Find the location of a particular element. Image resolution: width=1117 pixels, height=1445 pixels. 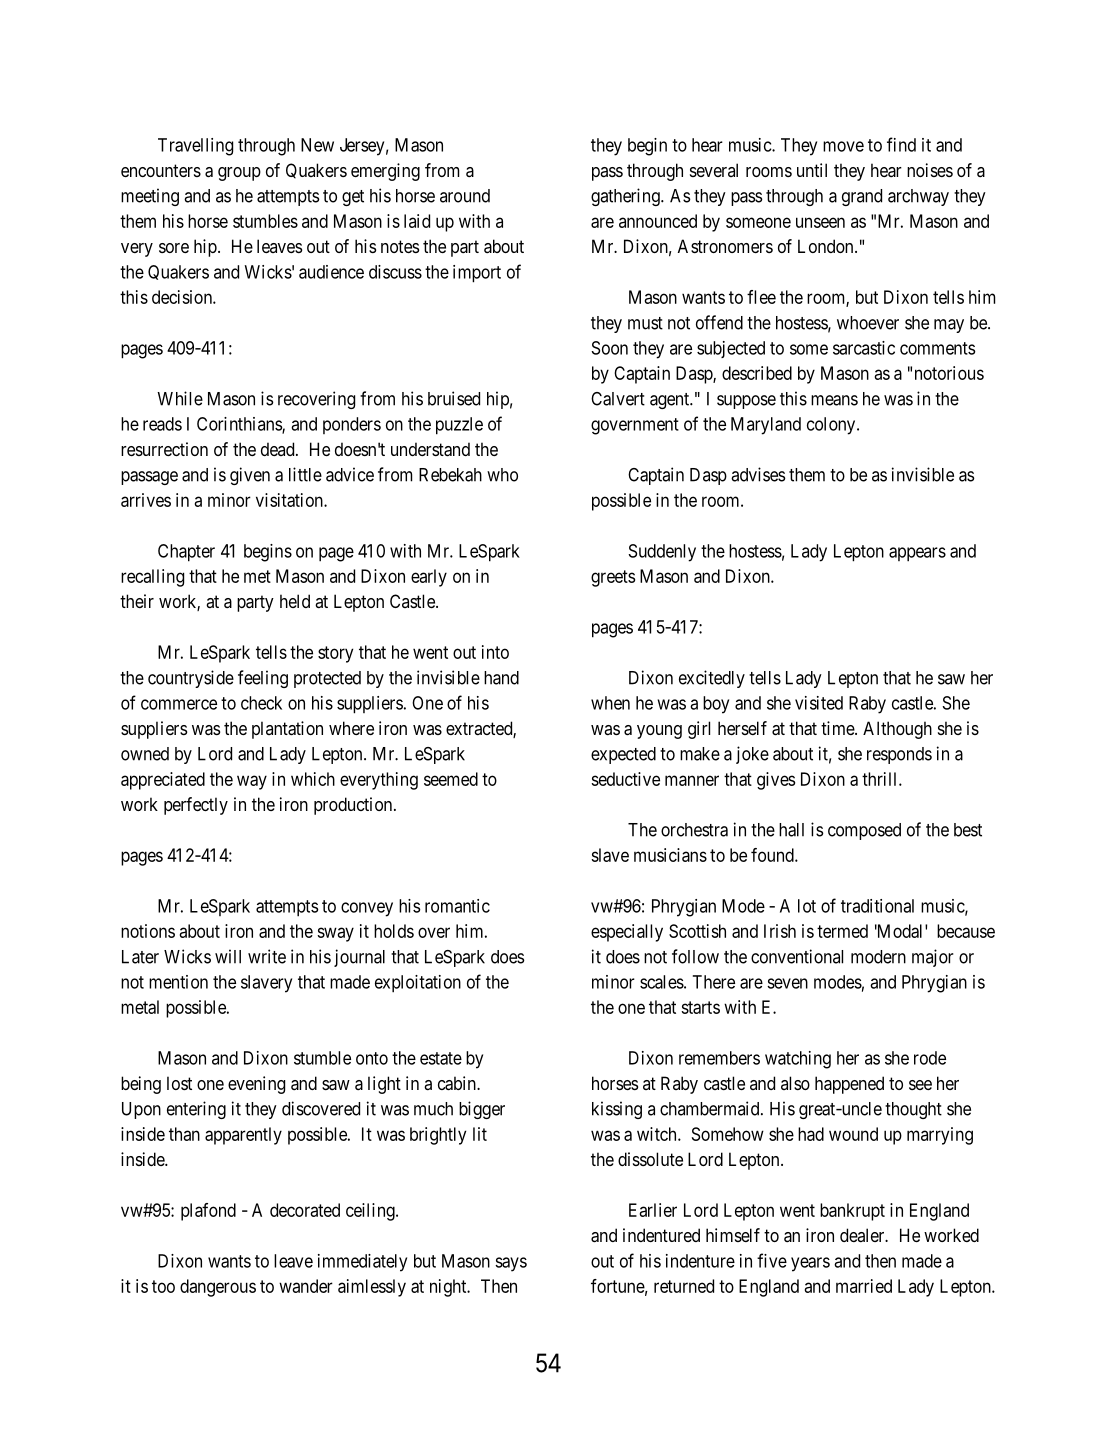

group is located at coordinates (239, 174).
